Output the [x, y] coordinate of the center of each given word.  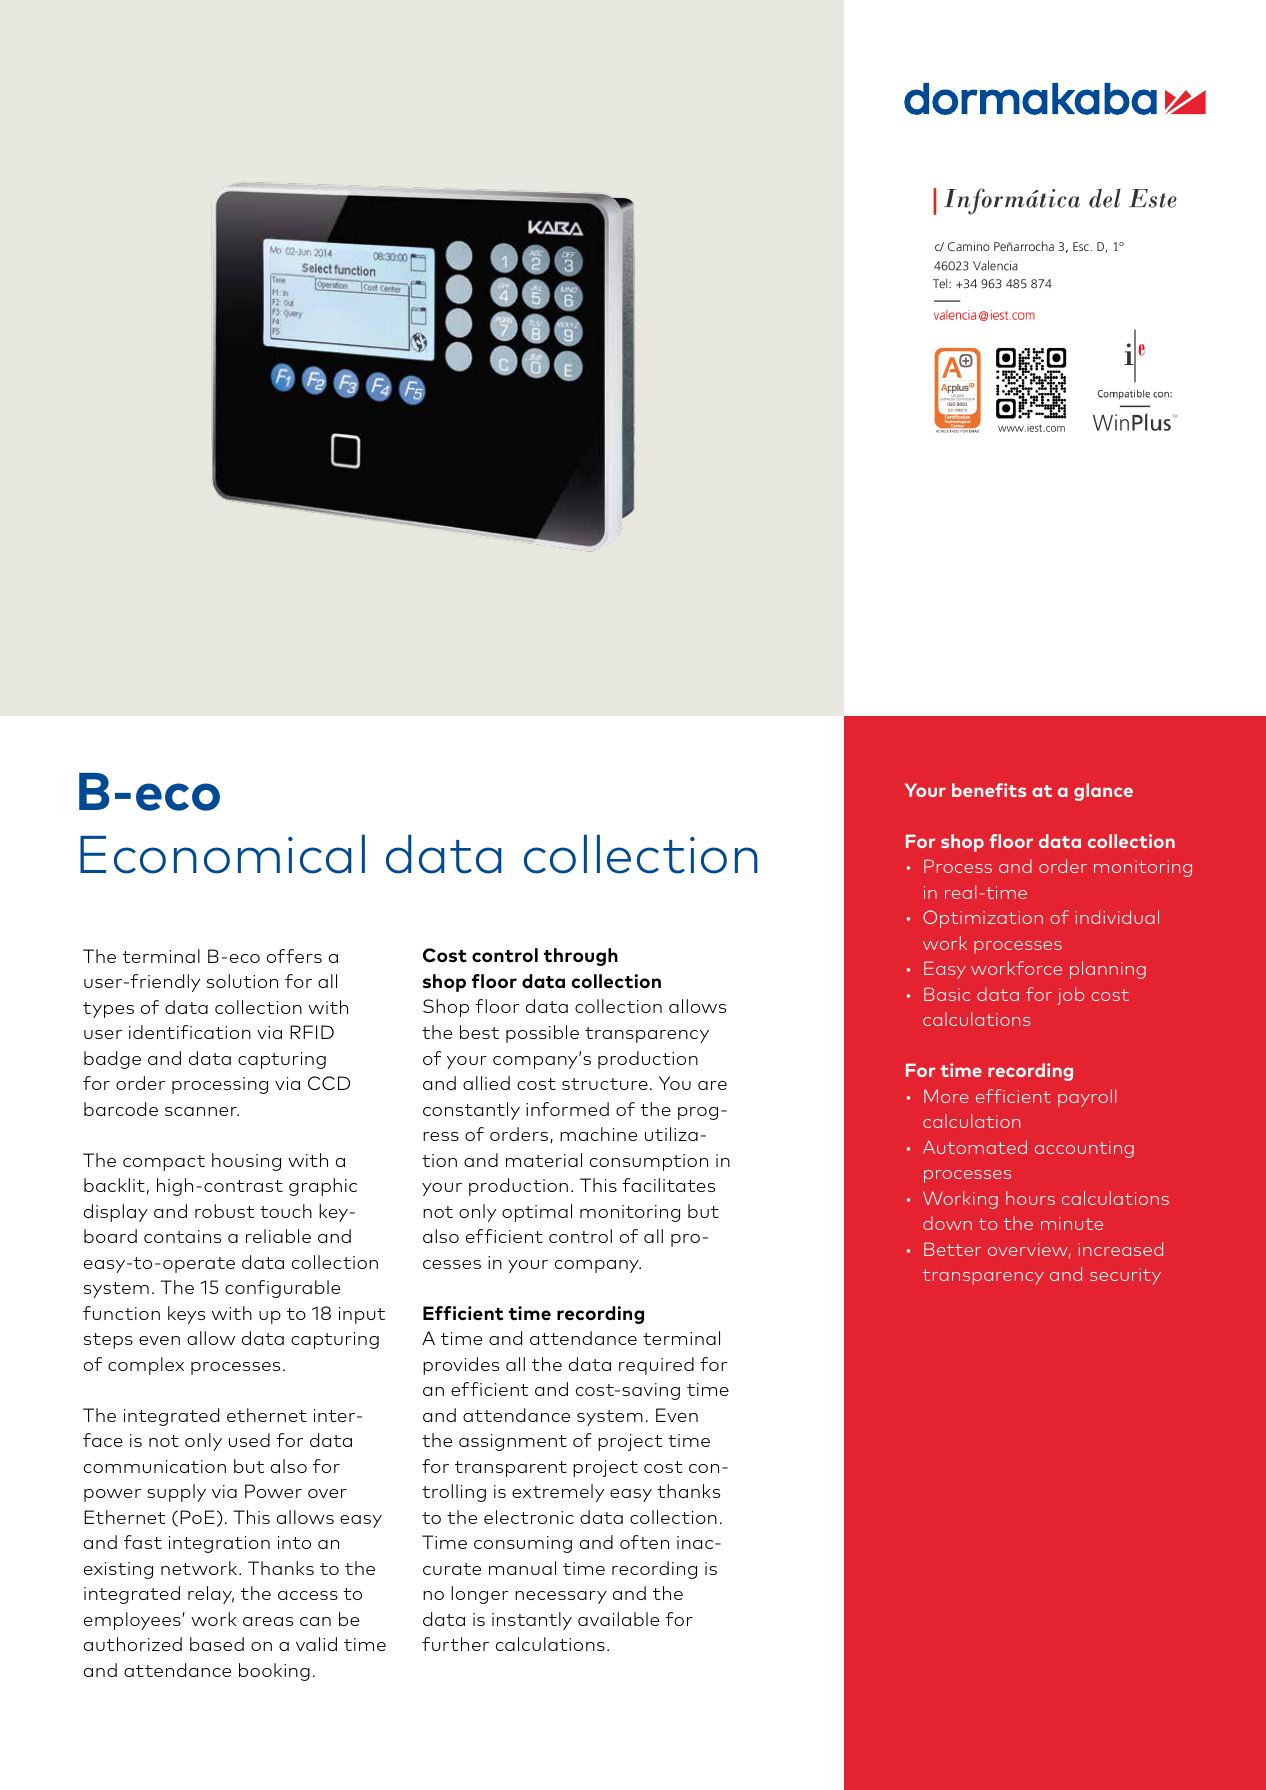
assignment [513, 1442]
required [656, 1366]
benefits [989, 790]
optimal [537, 1213]
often [644, 1542]
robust [224, 1211]
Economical [222, 854]
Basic [947, 994]
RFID [312, 1032]
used [249, 1440]
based [217, 1644]
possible [542, 1034]
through [581, 957]
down [947, 1223]
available [618, 1619]
